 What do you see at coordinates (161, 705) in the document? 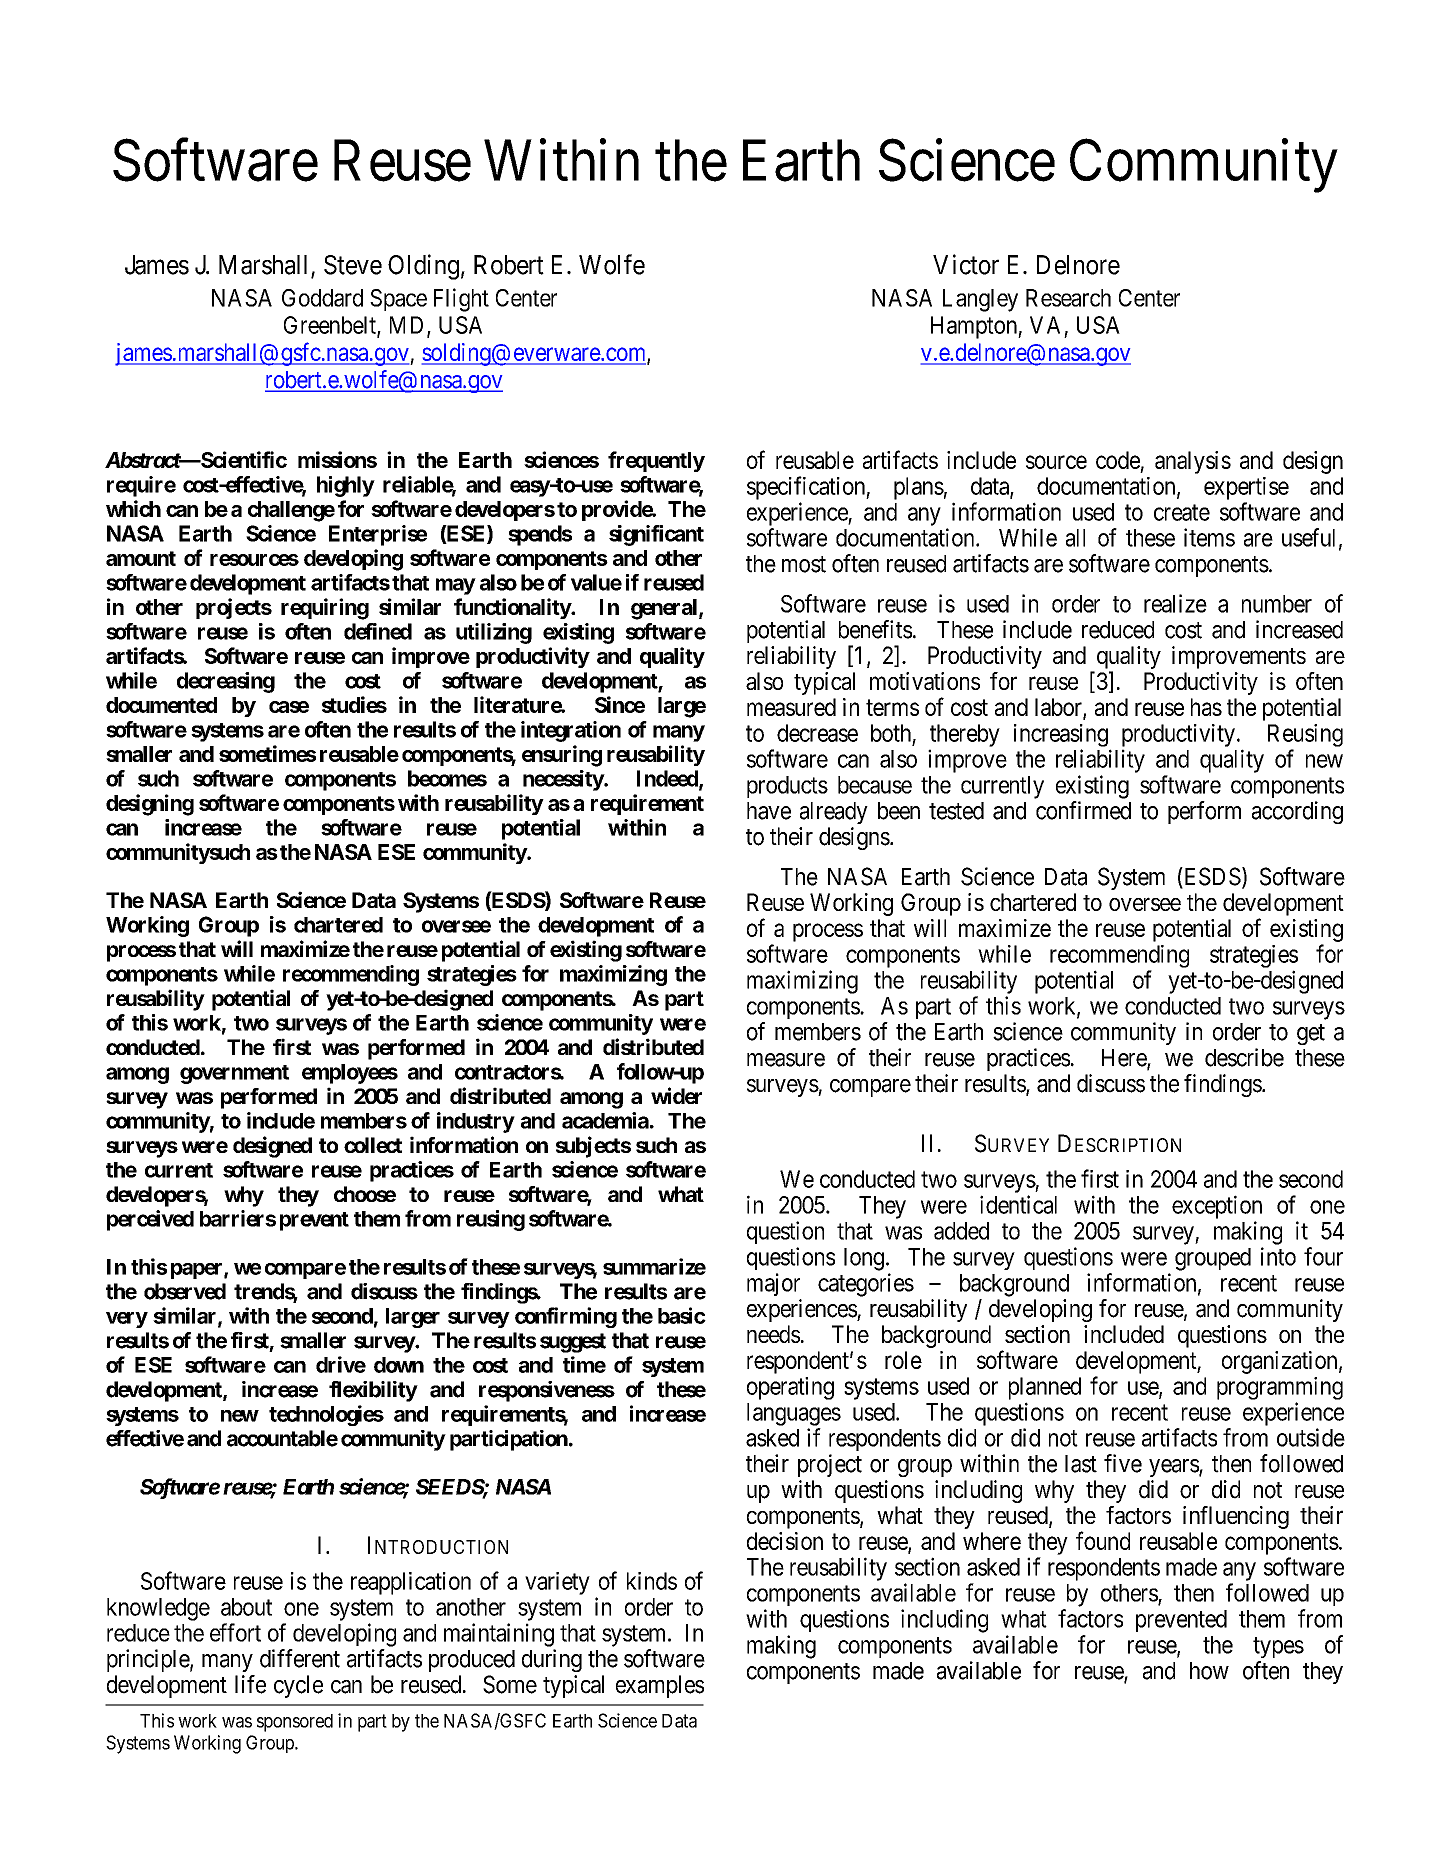
I see `documented` at bounding box center [161, 705].
